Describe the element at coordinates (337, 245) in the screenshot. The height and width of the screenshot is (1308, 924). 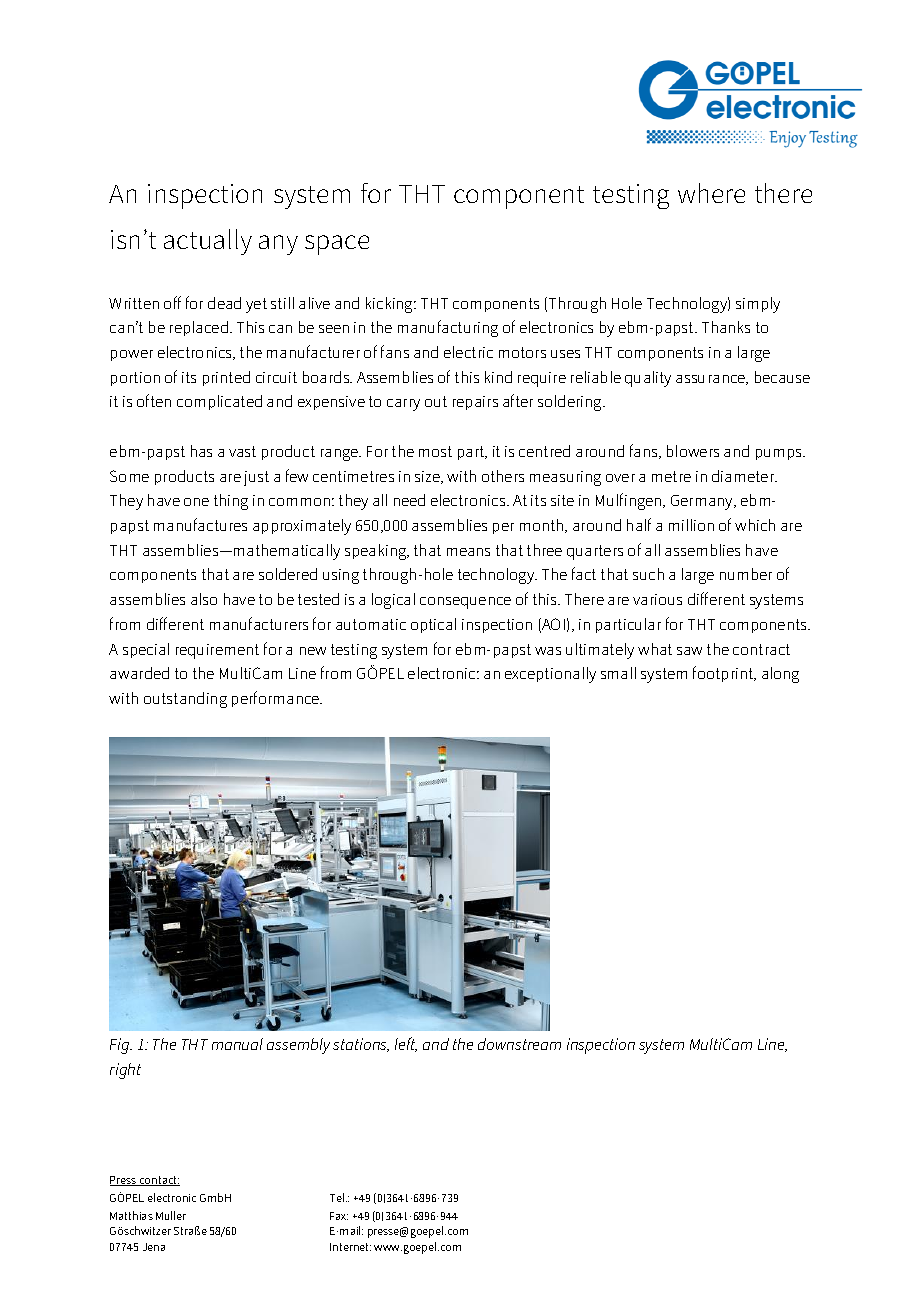
I see `space` at that location.
